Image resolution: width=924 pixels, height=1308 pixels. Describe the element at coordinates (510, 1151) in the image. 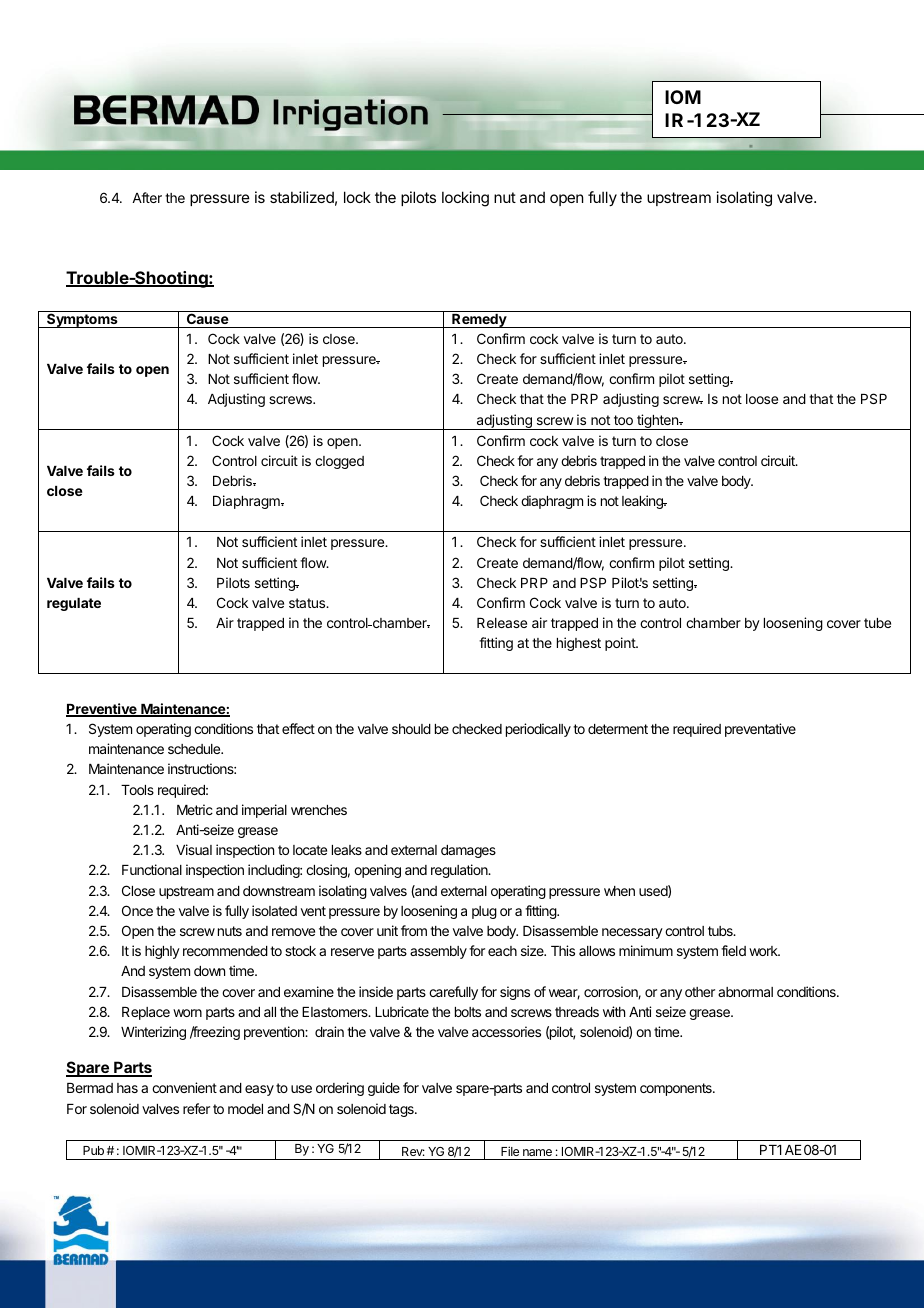

I see `File` at that location.
